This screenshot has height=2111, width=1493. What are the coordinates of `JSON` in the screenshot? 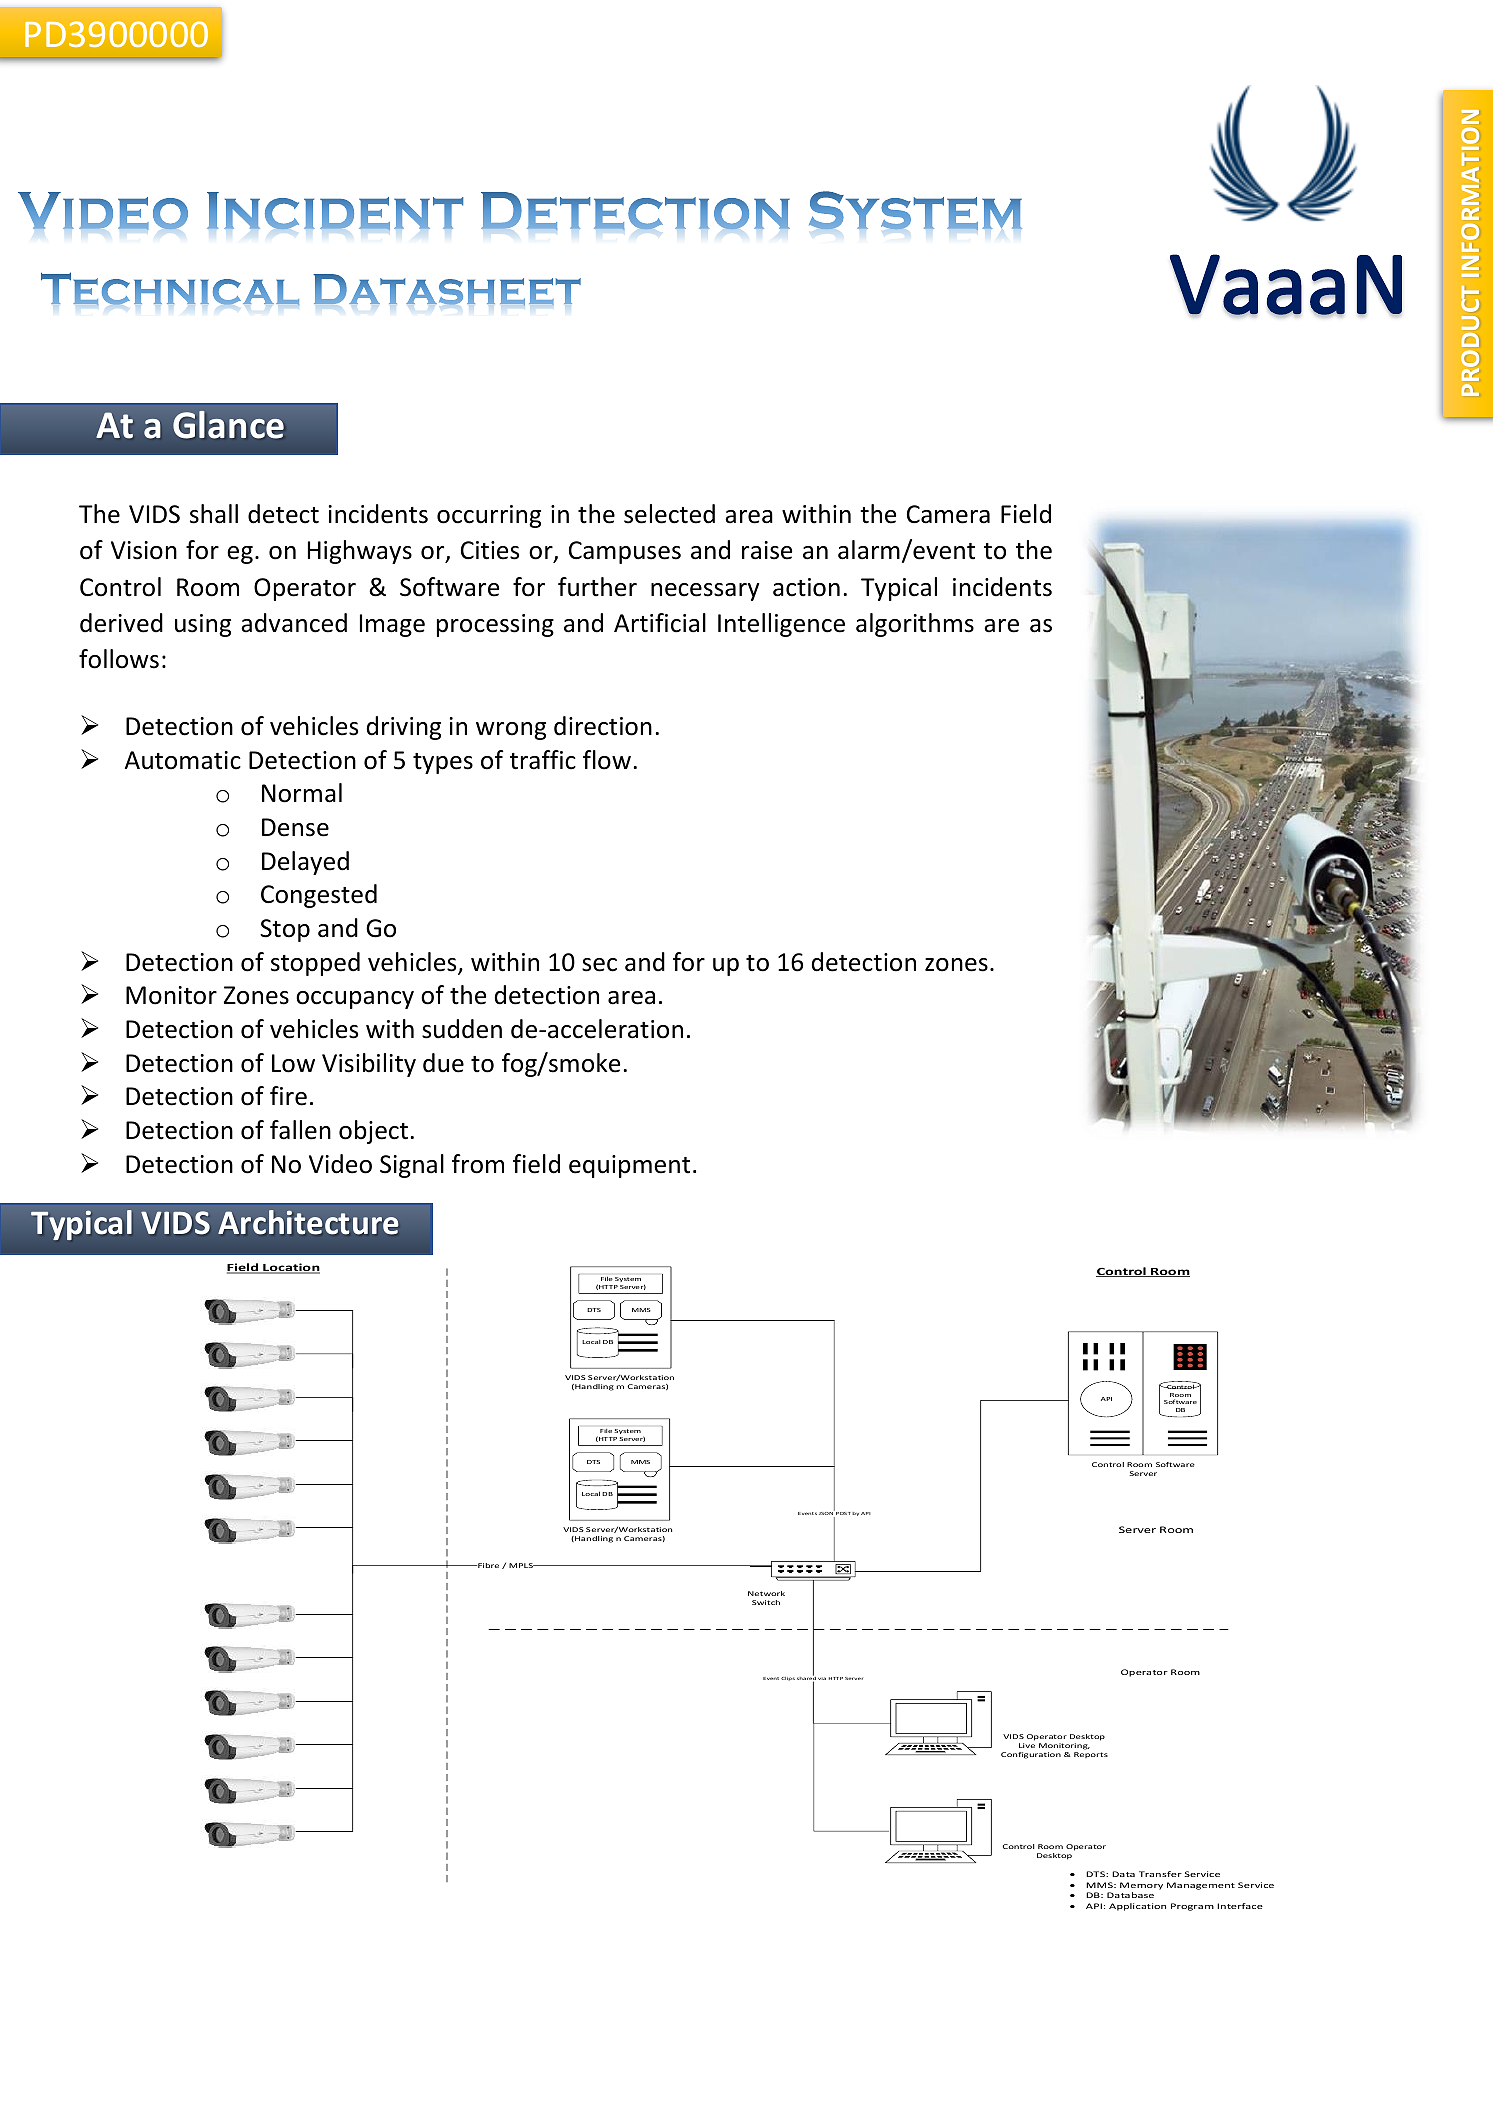 It's located at (827, 1514).
